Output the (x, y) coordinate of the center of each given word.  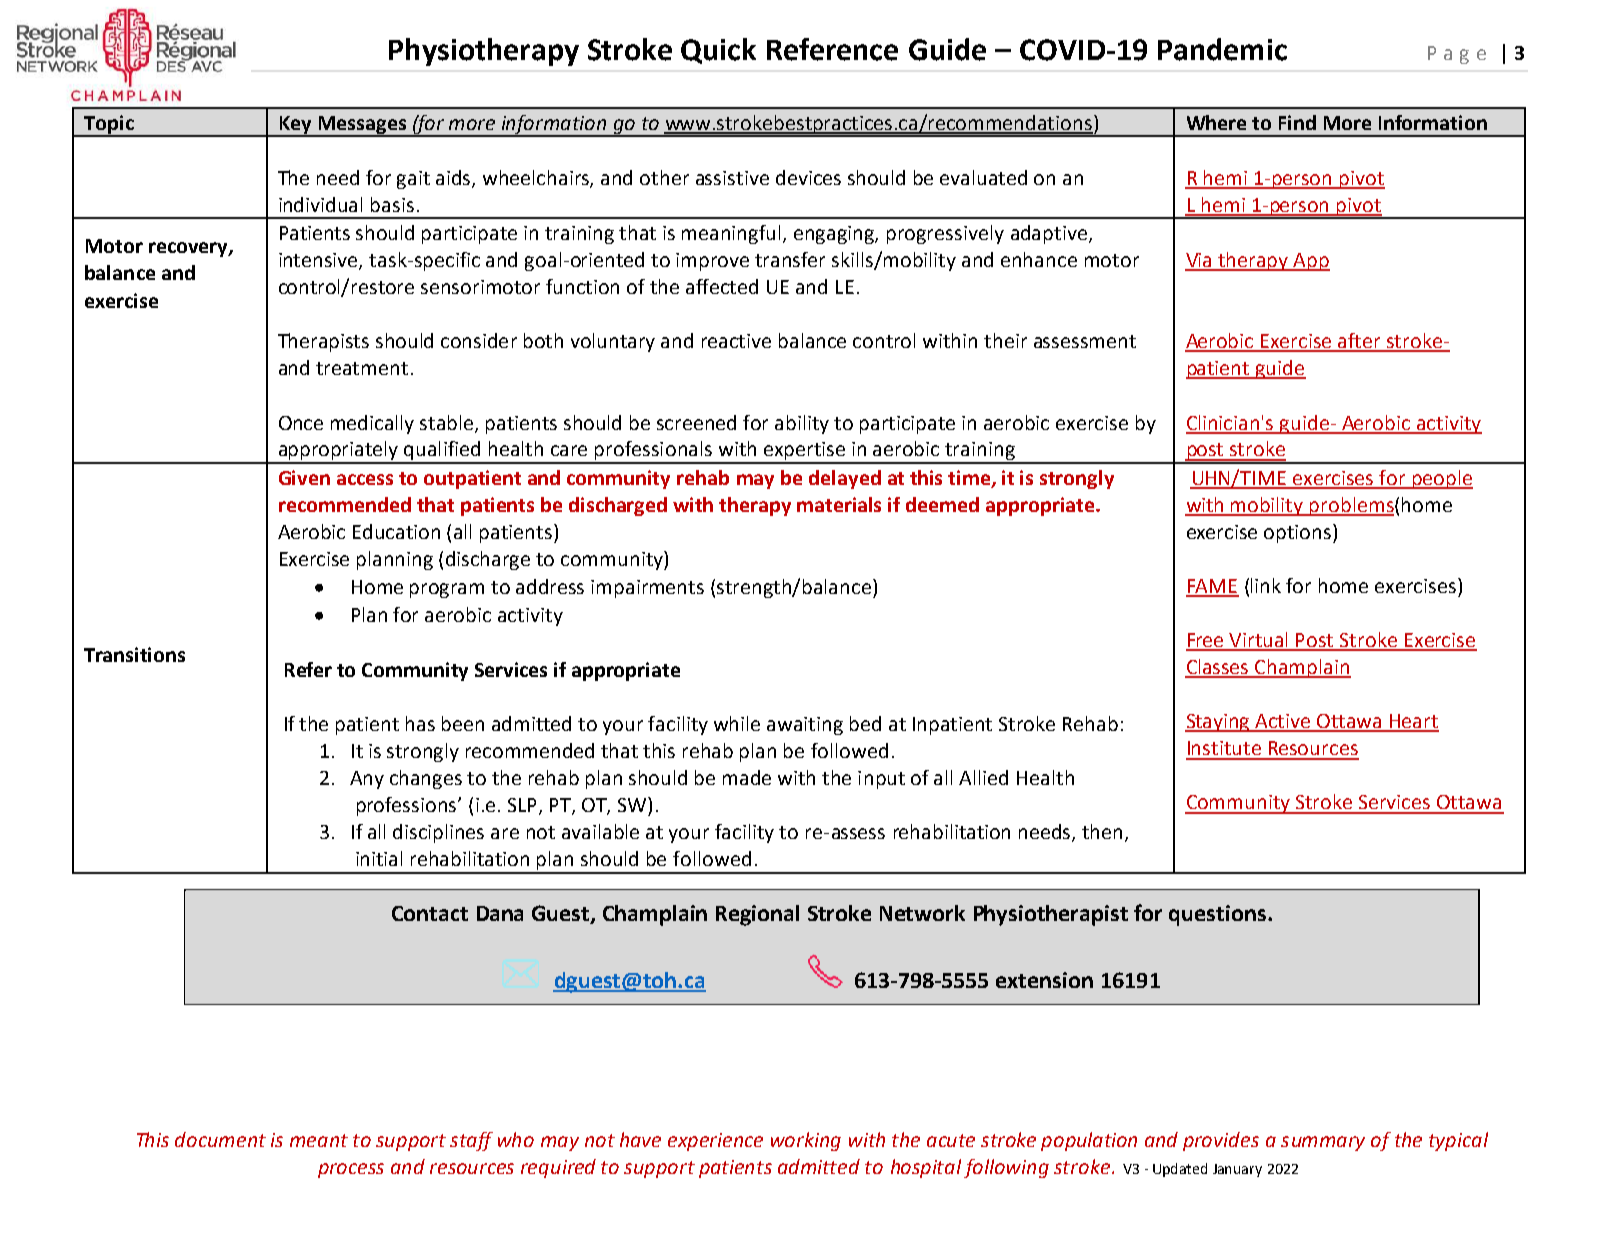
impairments (647, 589)
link (1266, 585)
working (806, 1141)
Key (295, 126)
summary (1323, 1143)
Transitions (134, 654)
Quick (718, 51)
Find (1297, 122)
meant (319, 1140)
